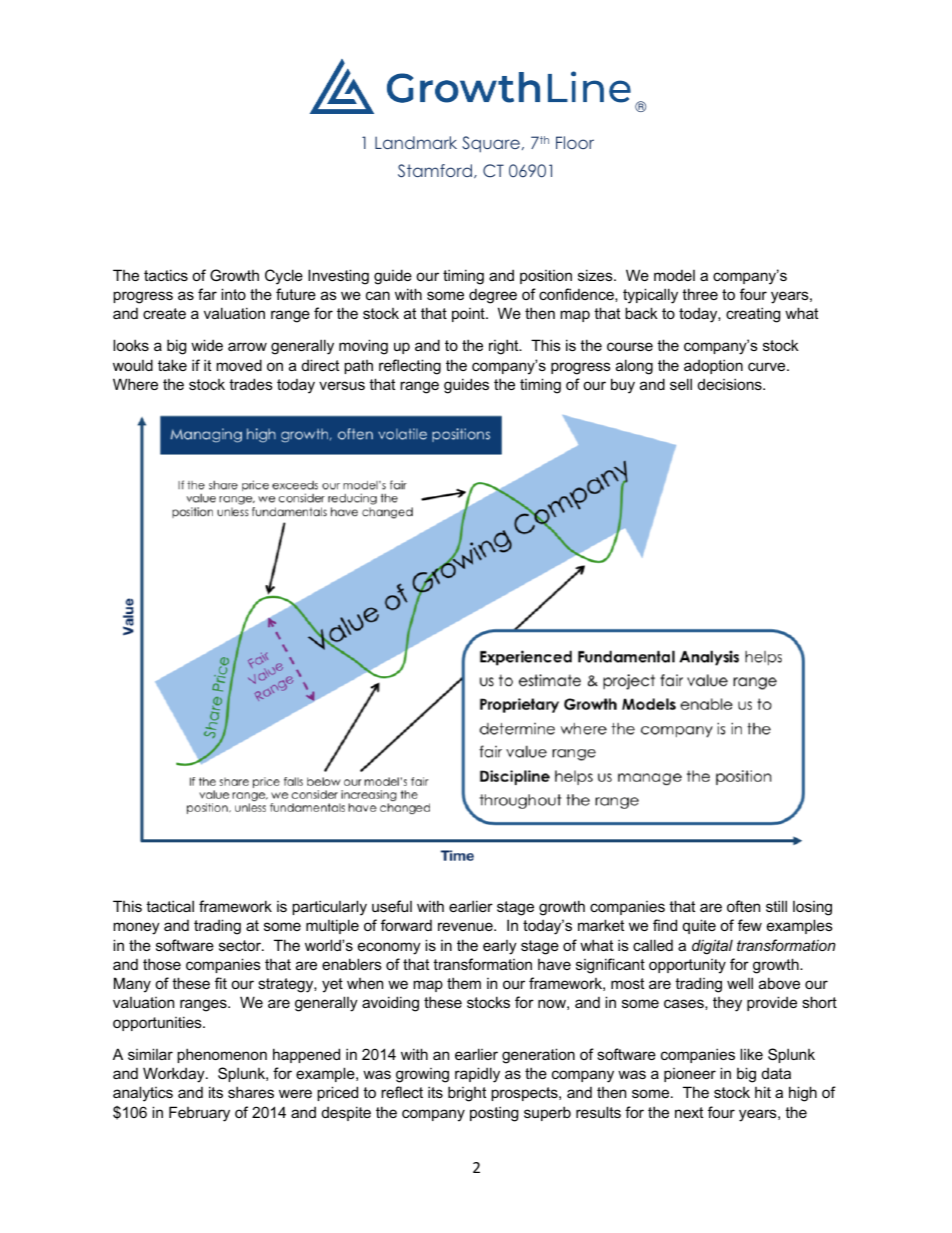 The image size is (952, 1233). Describe the element at coordinates (251, 384) in the screenshot. I see `trades` at that location.
